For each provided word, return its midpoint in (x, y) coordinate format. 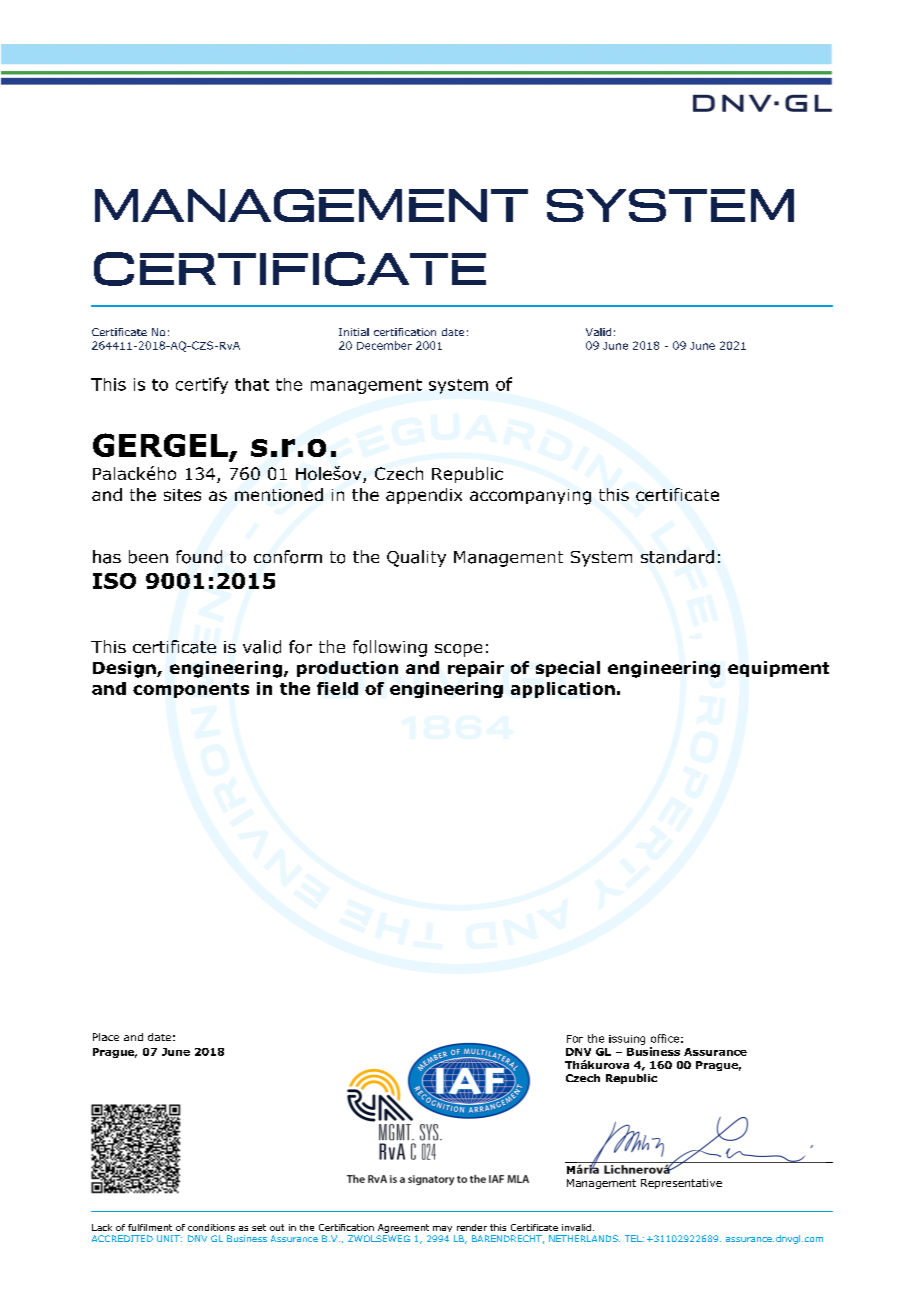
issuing (627, 1040)
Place (106, 1037)
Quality (416, 558)
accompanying (530, 497)
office (665, 1038)
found (199, 557)
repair (476, 669)
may (442, 1229)
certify (202, 385)
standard (677, 557)
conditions (211, 1227)
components (191, 690)
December (384, 345)
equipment (778, 669)
